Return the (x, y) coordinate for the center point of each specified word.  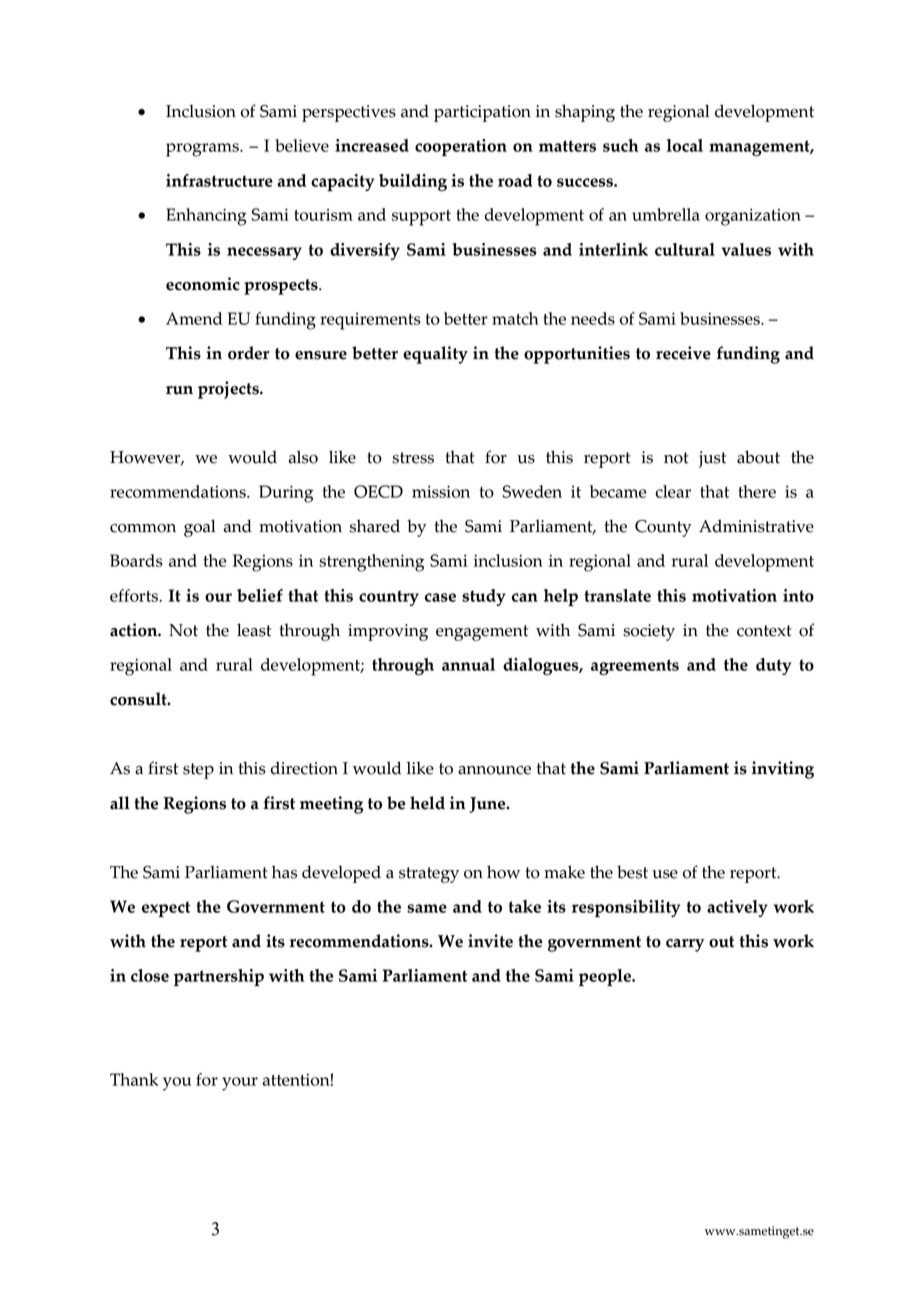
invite (490, 941)
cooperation (461, 147)
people (606, 977)
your (240, 1084)
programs (203, 150)
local (685, 145)
